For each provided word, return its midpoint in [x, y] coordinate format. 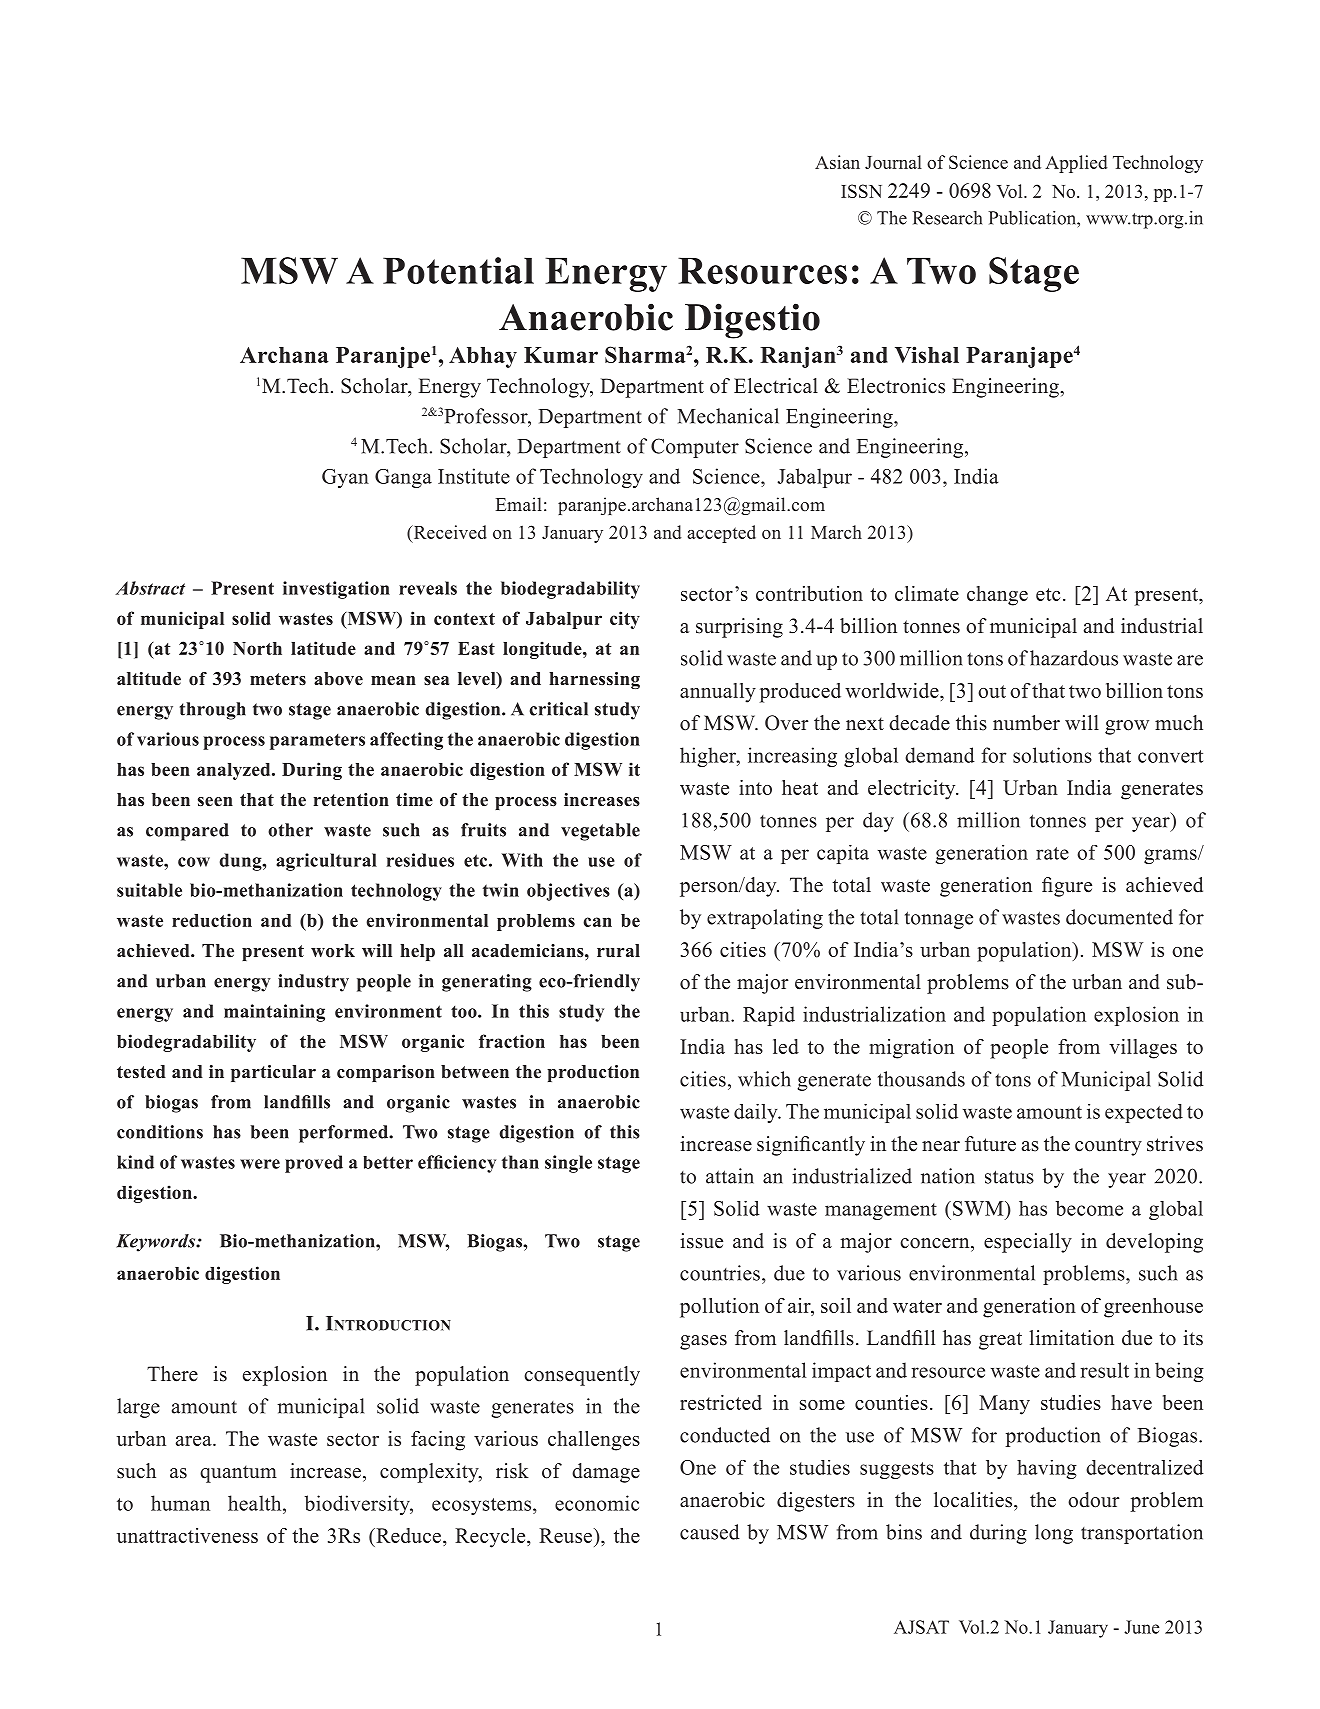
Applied [1076, 164]
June [1141, 1627]
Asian [837, 162]
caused [710, 1532]
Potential [458, 270]
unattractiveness [187, 1535]
